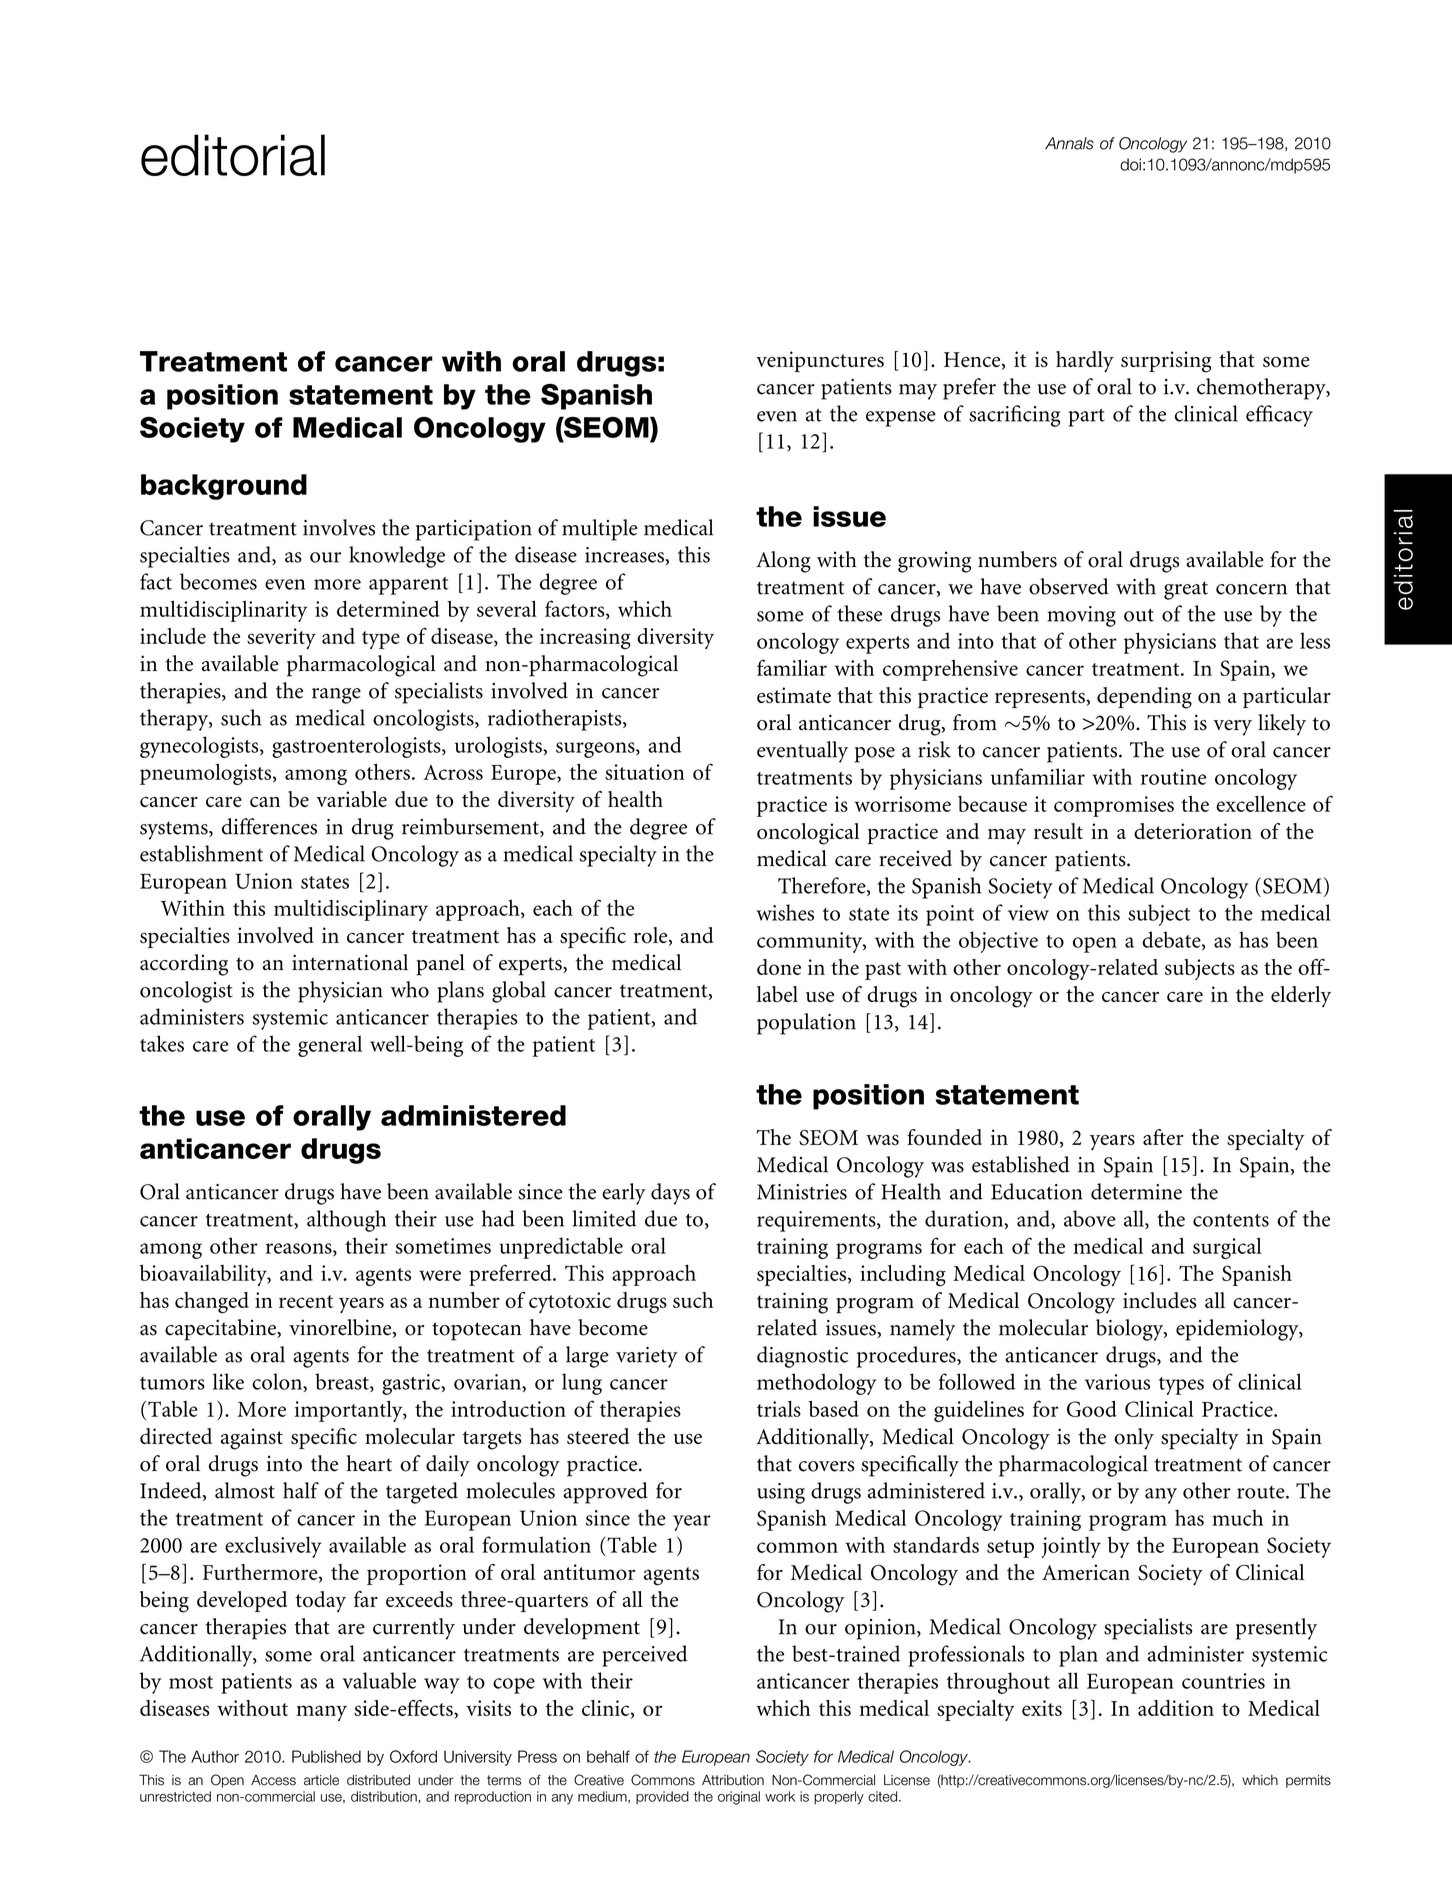 The width and height of the screenshot is (1452, 1877). What do you see at coordinates (1193, 831) in the screenshot?
I see `deterioration` at bounding box center [1193, 831].
